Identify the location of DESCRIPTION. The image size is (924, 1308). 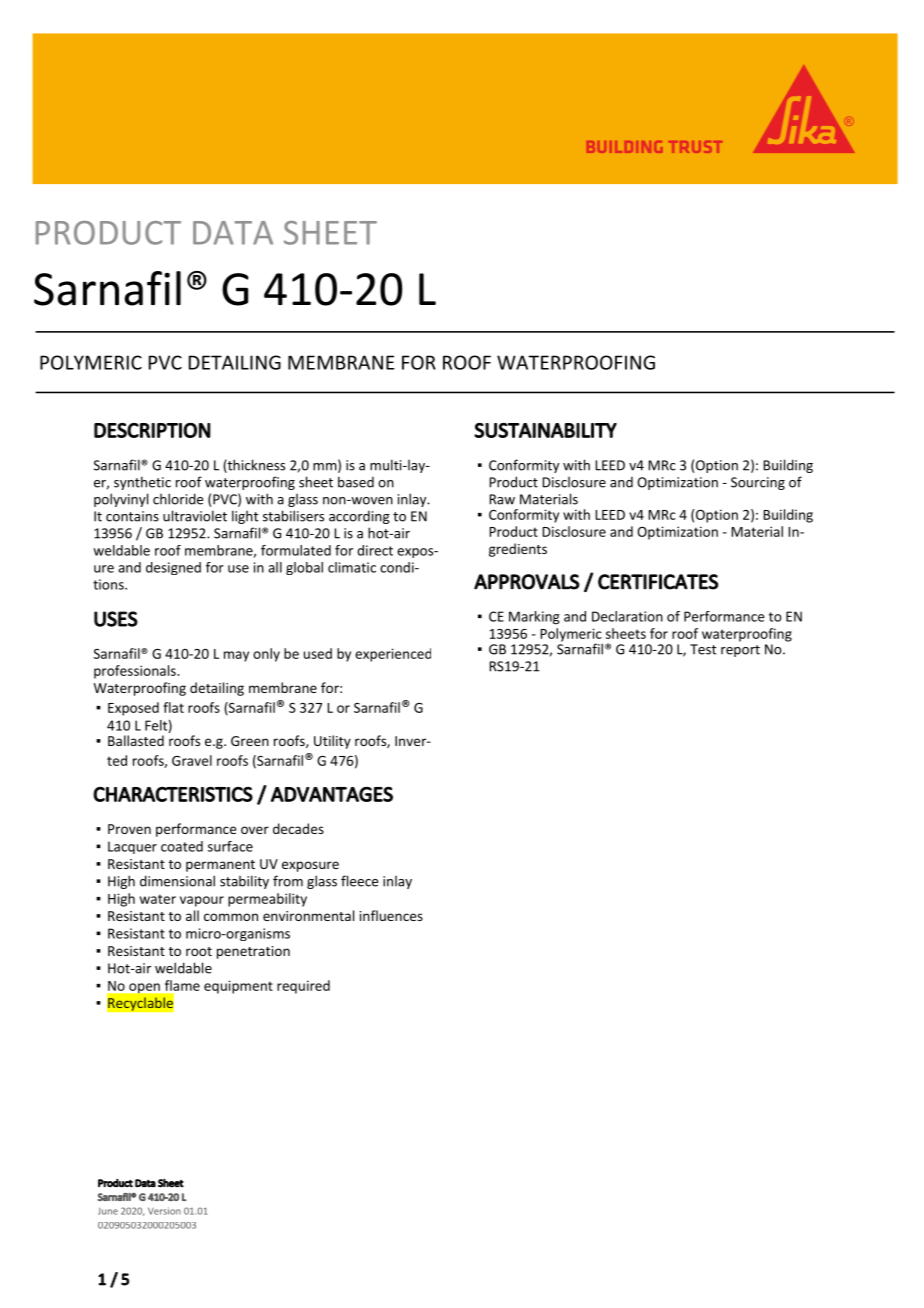
(152, 430).
